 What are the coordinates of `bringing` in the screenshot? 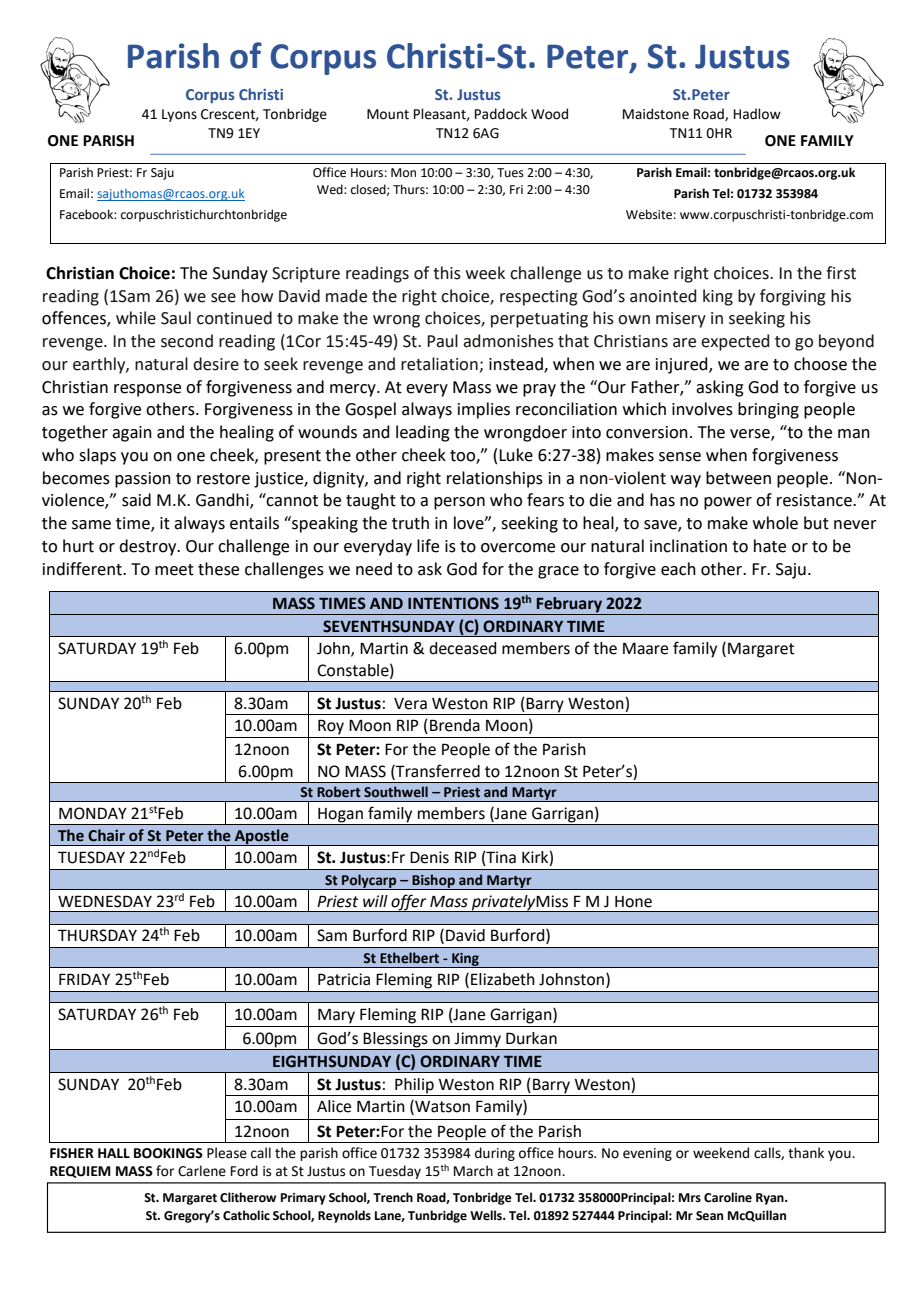 It's located at (768, 410).
